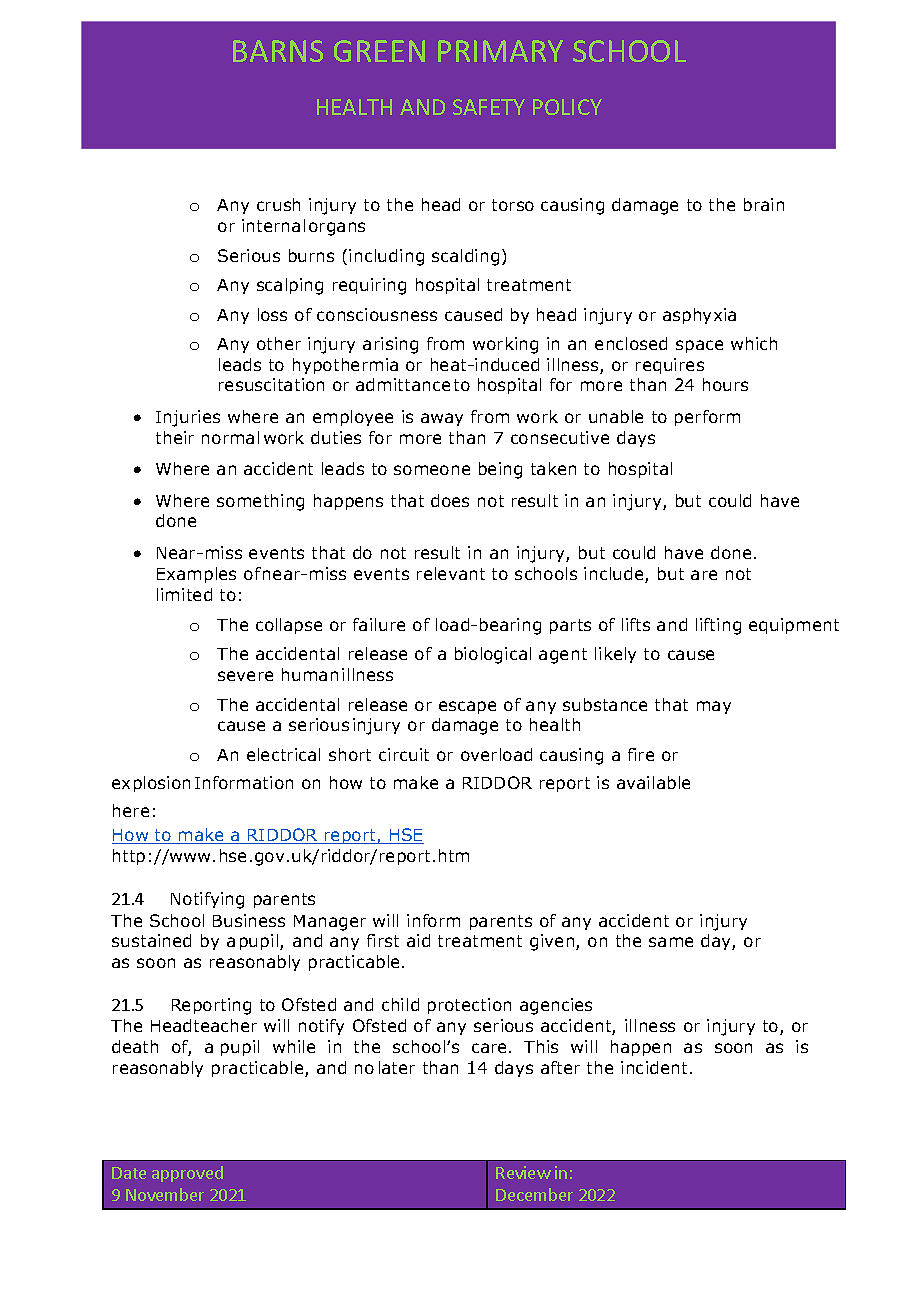  Describe the element at coordinates (418, 940) in the screenshot. I see `aid` at that location.
